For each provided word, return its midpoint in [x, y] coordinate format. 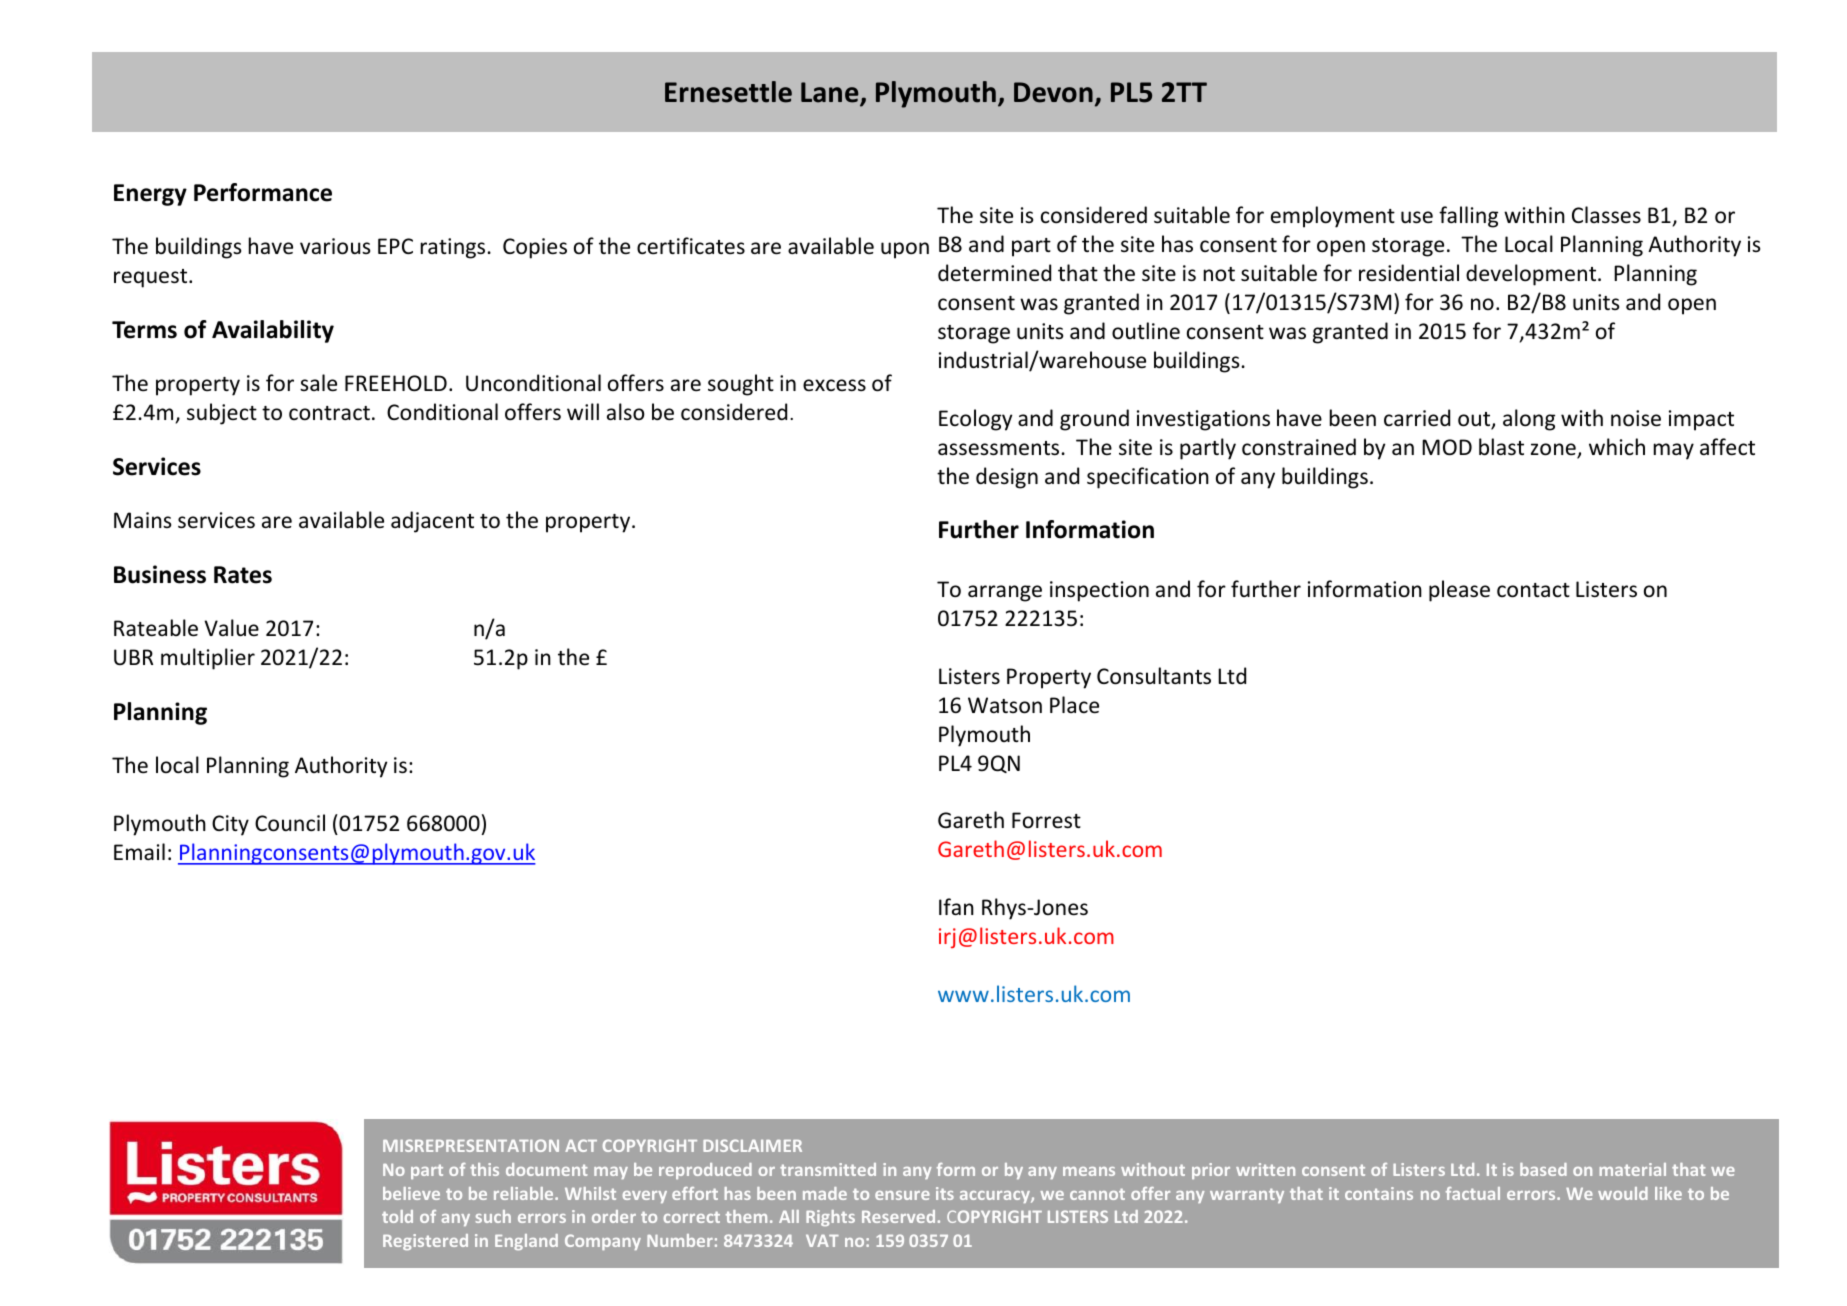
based [1543, 1169]
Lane [831, 93]
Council [290, 823]
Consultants [1154, 676]
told [397, 1216]
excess [834, 385]
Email [139, 851]
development [1532, 275]
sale [318, 383]
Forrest [1046, 820]
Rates [243, 575]
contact [1533, 590]
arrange [1005, 593]
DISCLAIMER [752, 1145]
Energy [150, 195]
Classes [1606, 215]
